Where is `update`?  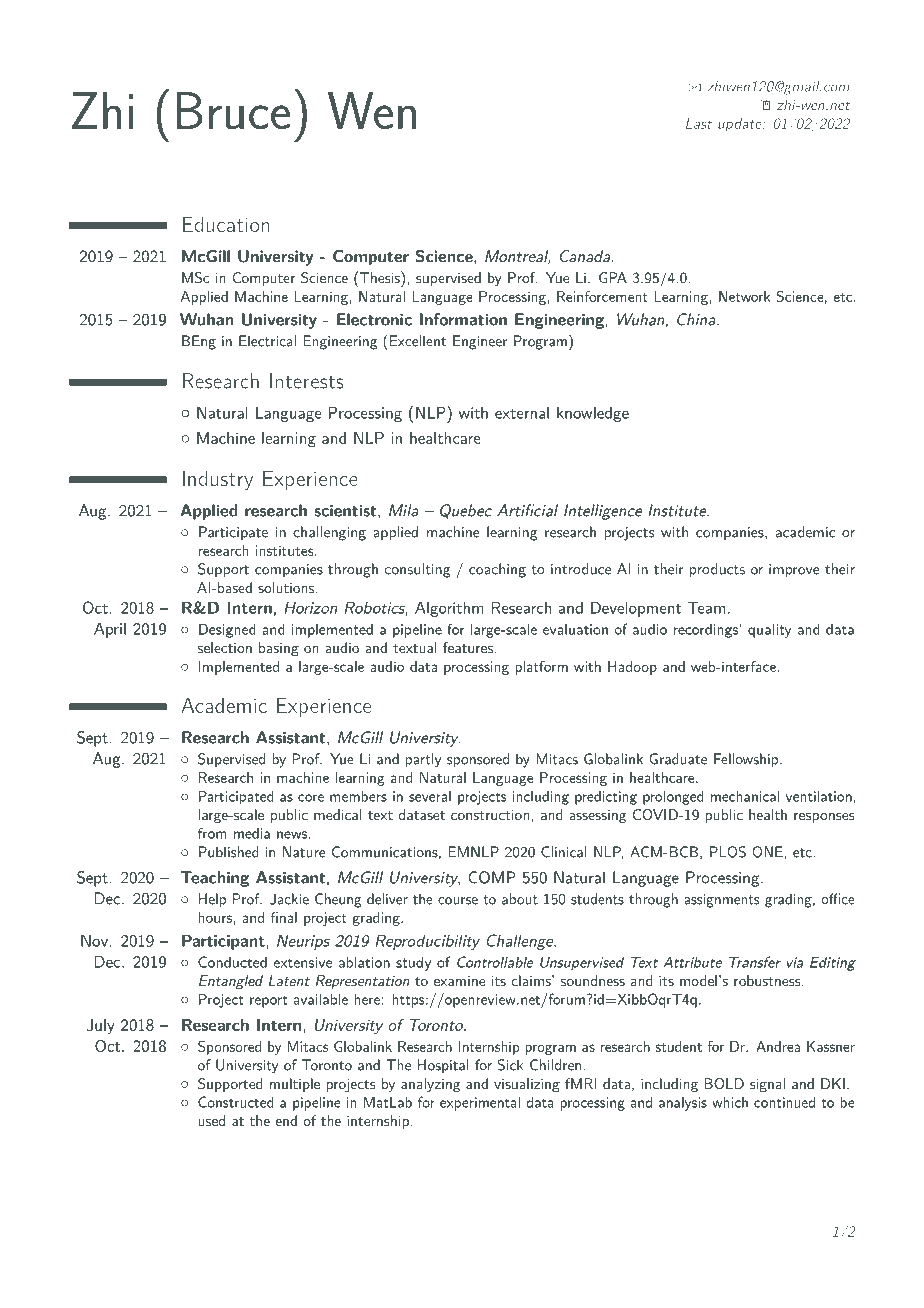 update is located at coordinates (741, 125).
